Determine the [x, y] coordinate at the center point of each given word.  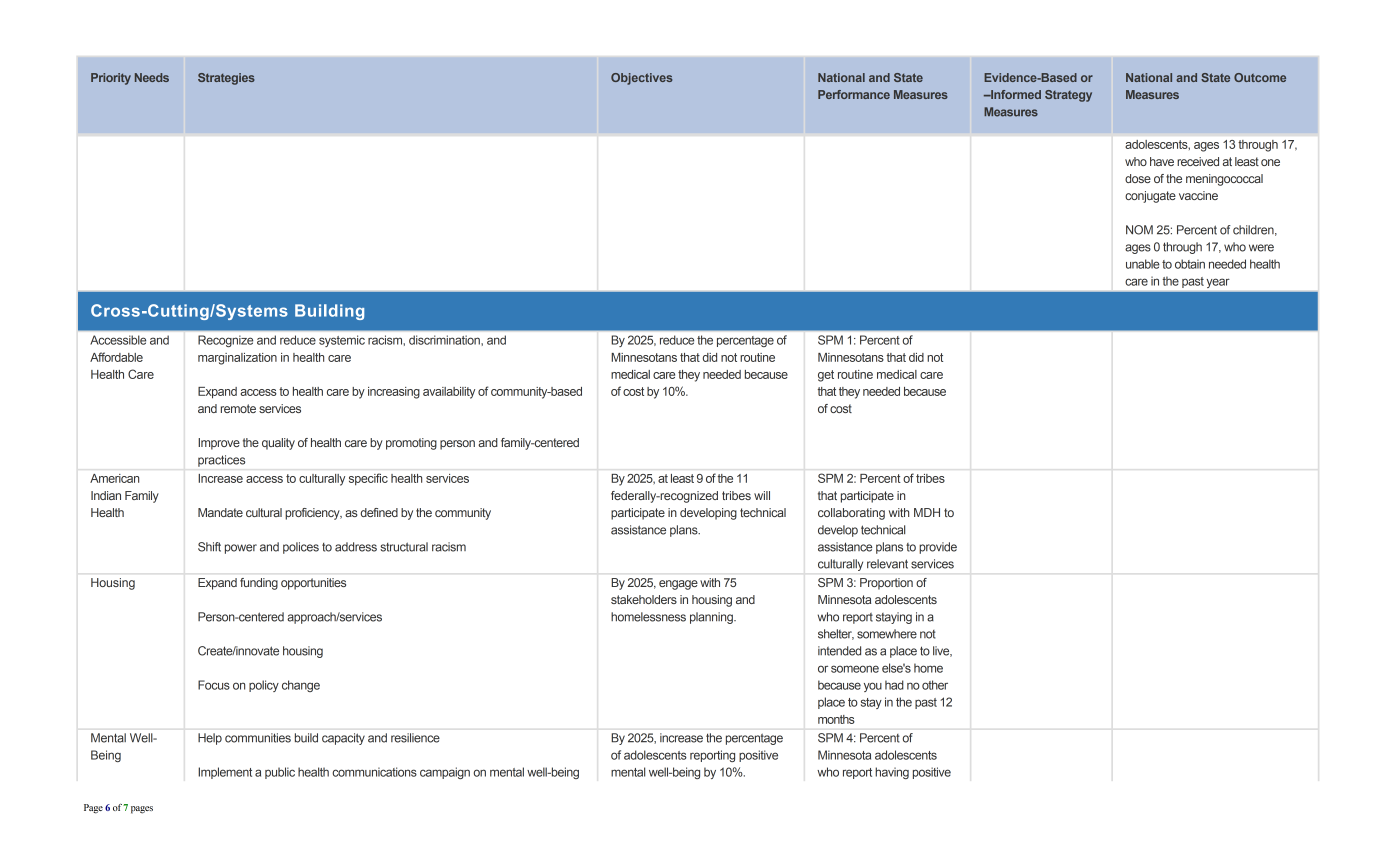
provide [938, 548]
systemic [342, 341]
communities [258, 738]
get [826, 376]
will [762, 495]
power [241, 549]
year [1218, 283]
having [892, 773]
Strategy [1068, 96]
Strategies [226, 79]
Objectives [641, 79]
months [836, 719]
